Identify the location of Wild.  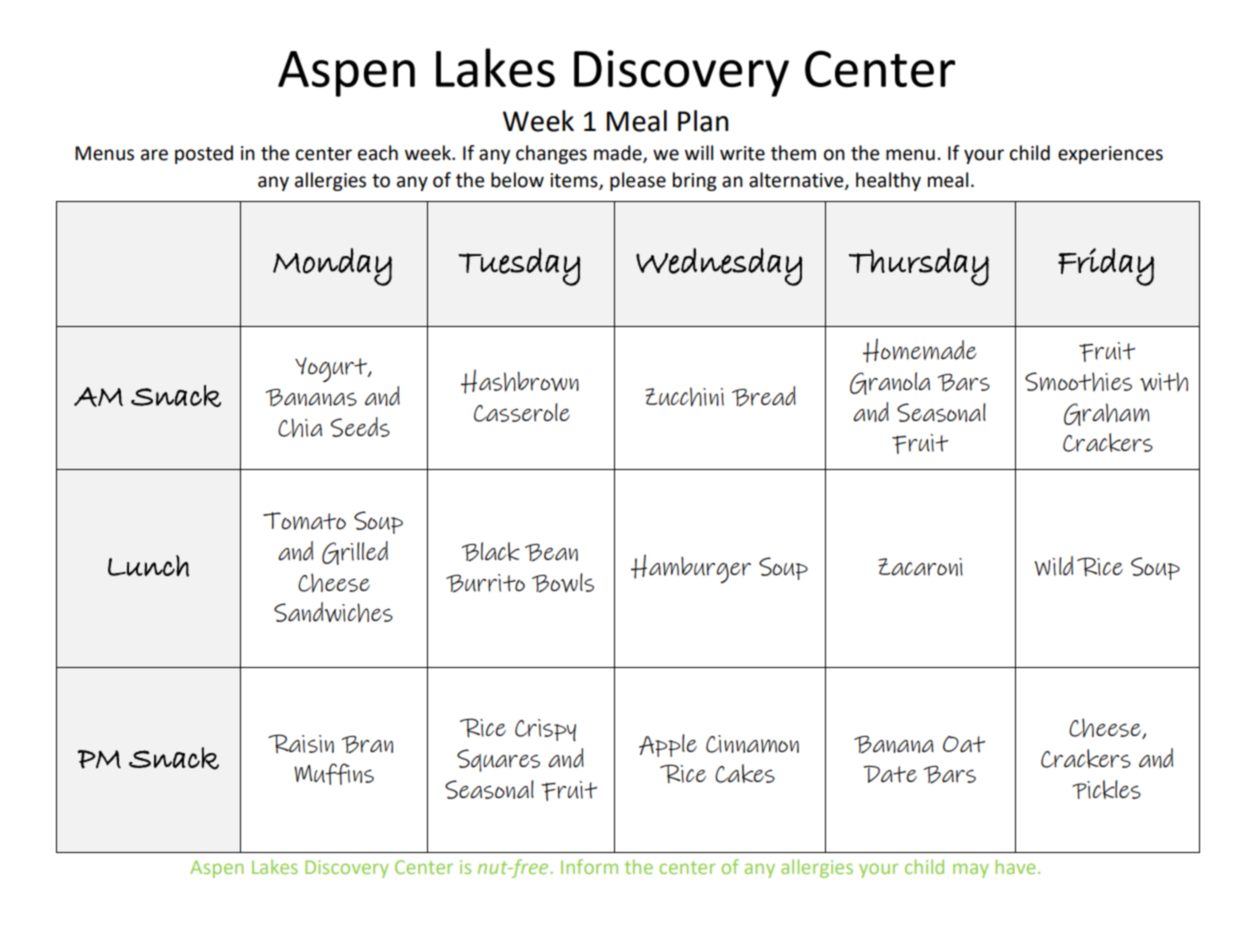
(1053, 566).
